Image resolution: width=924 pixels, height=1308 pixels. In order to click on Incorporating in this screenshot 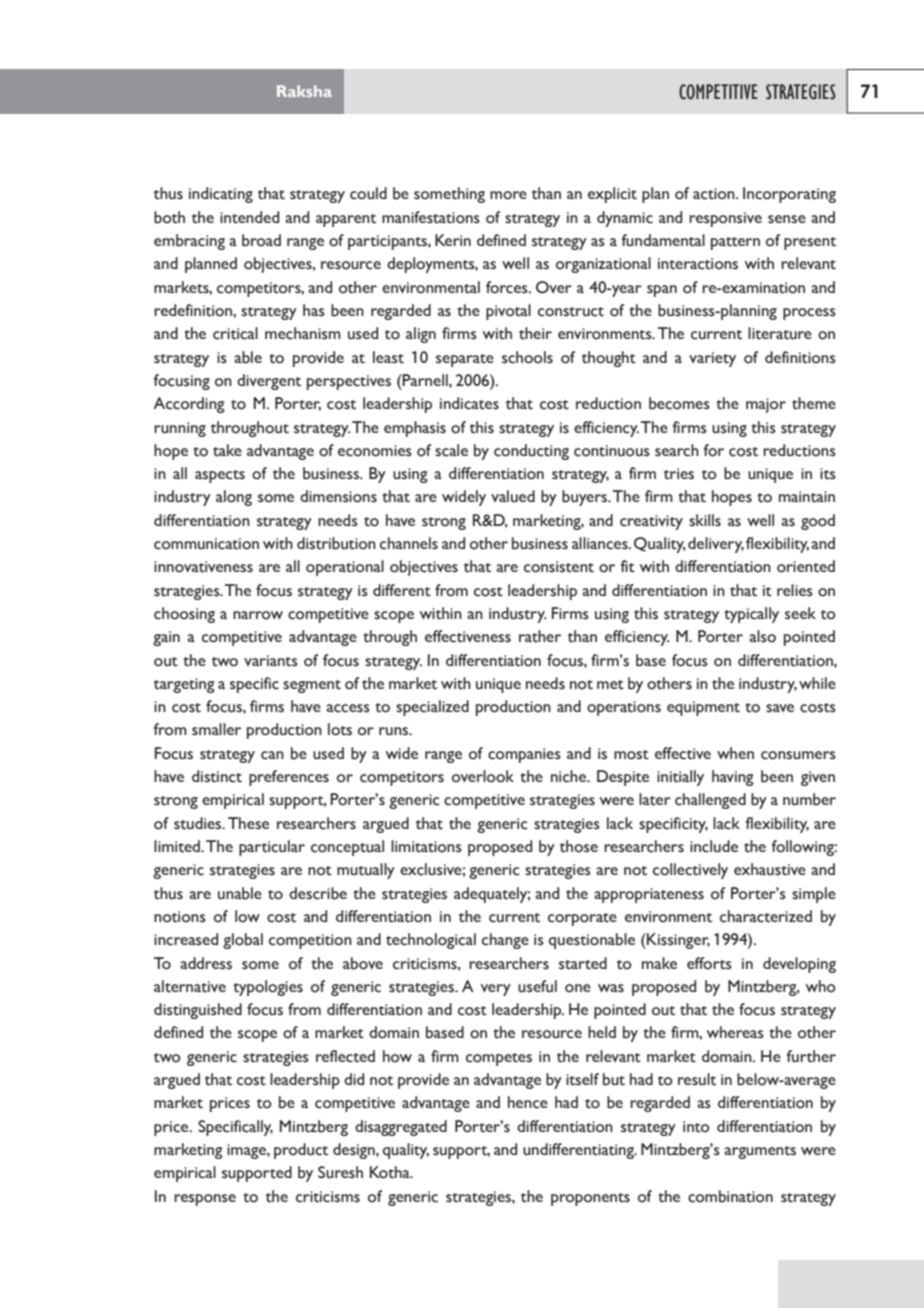, I will do `click(789, 195)`.
